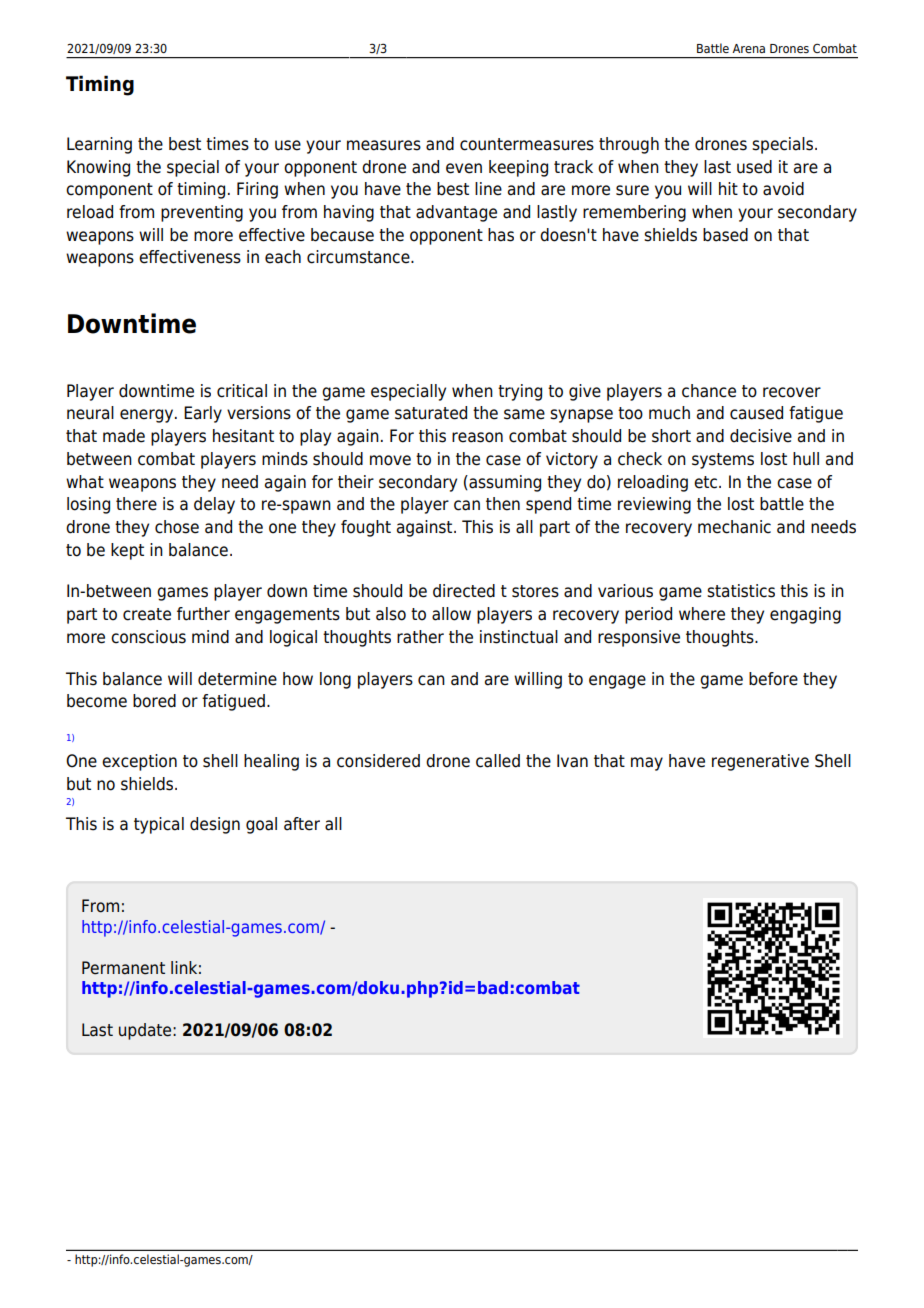  Describe the element at coordinates (177, 527) in the screenshot. I see `chose` at that location.
